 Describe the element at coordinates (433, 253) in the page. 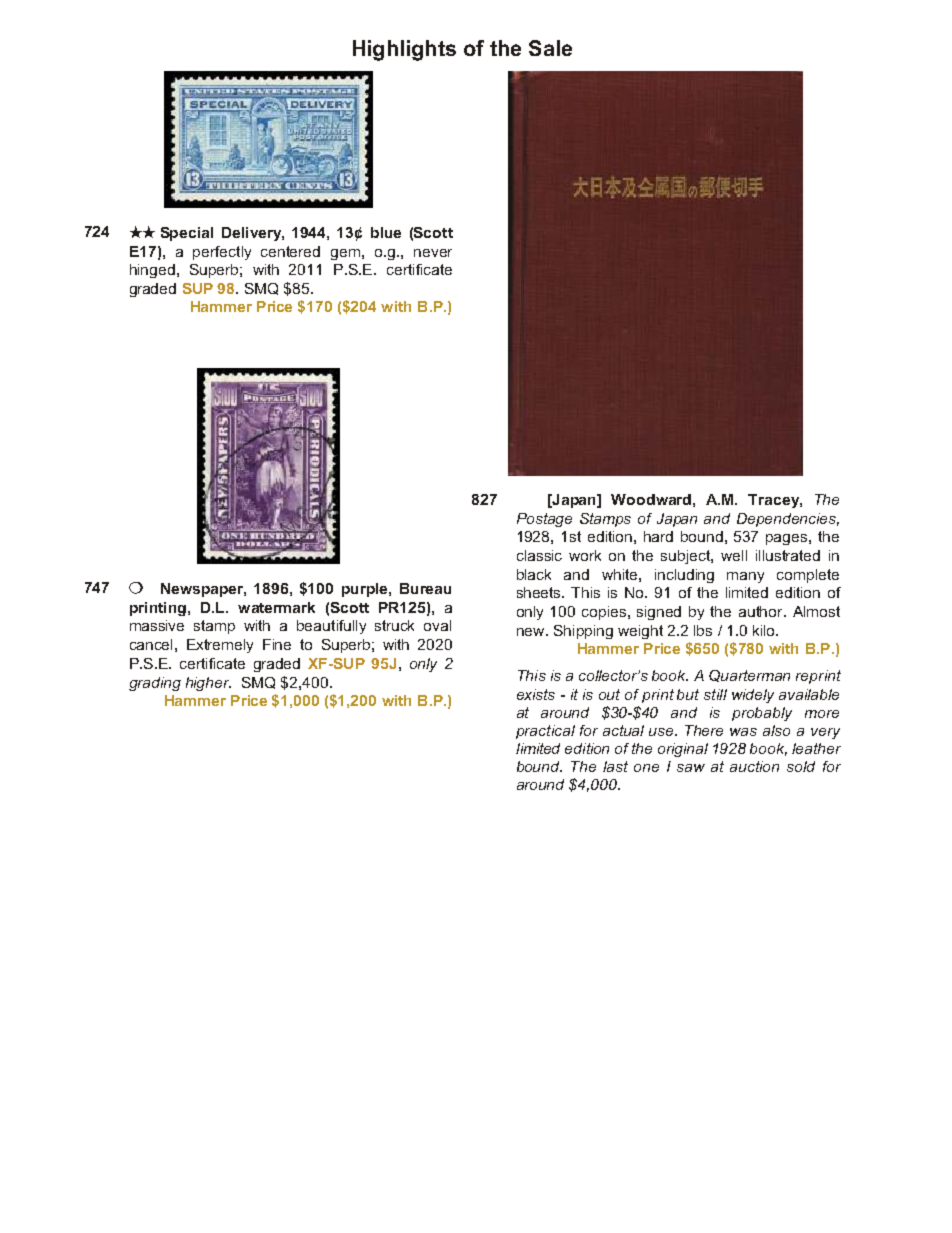

I see `never` at that location.
